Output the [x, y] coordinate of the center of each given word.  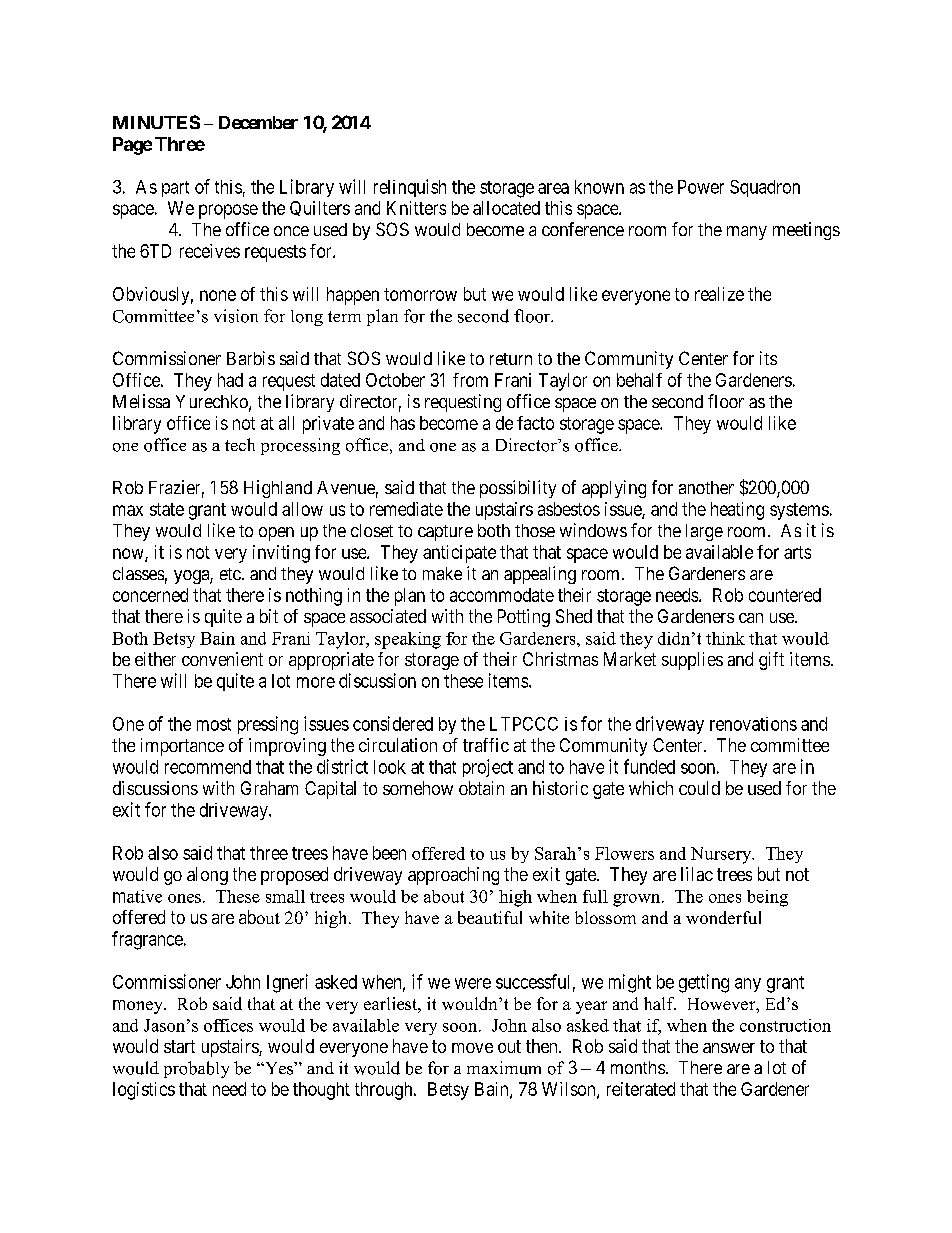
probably [196, 1069]
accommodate [502, 595]
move [472, 1048]
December [258, 122]
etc [230, 574]
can [751, 618]
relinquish [410, 188]
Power [701, 187]
